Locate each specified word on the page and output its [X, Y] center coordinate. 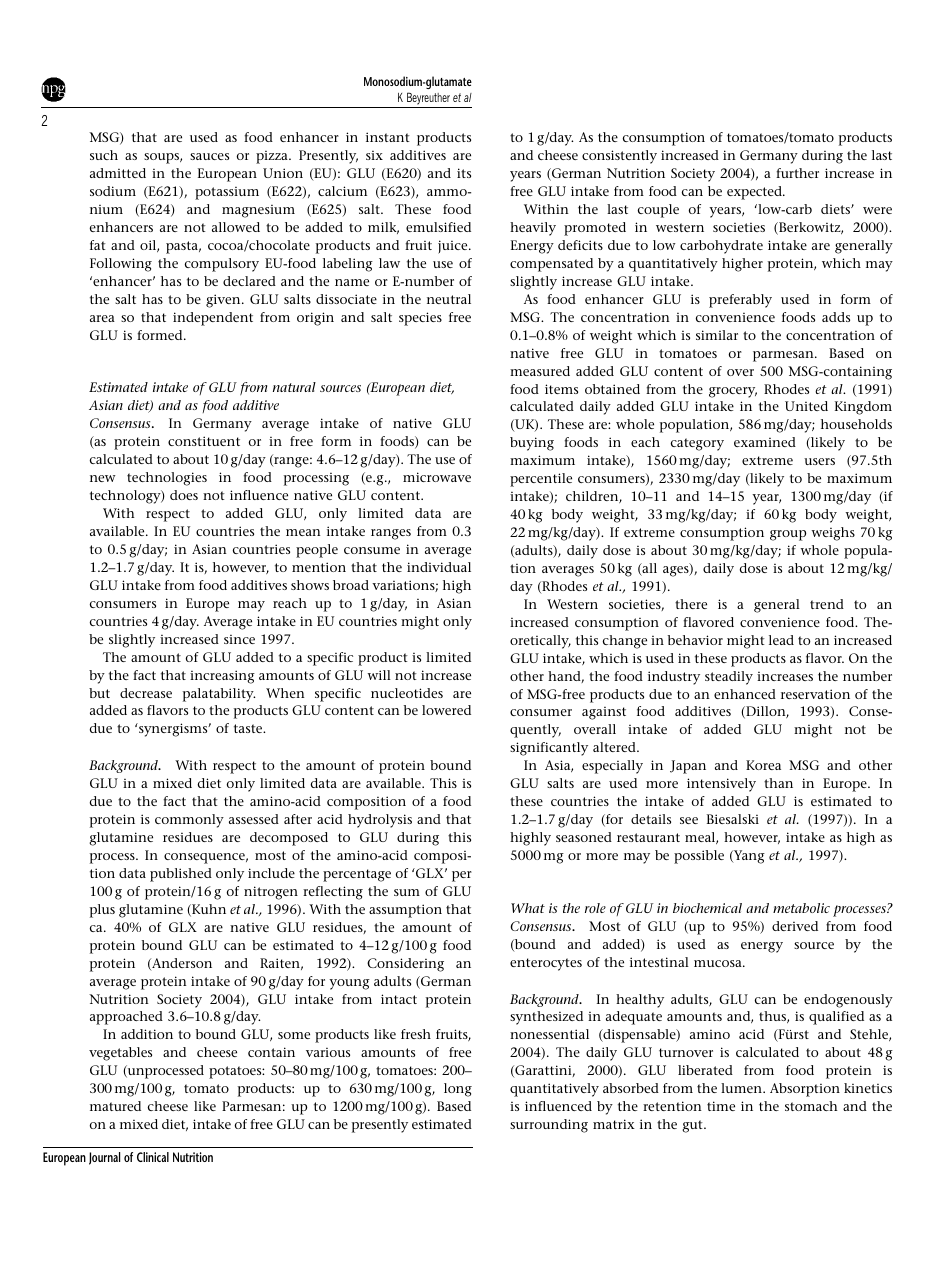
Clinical [153, 1157]
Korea [763, 765]
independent [213, 319]
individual [439, 567]
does [184, 495]
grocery [733, 392]
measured [540, 371]
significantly [549, 749]
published [181, 875]
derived [795, 926]
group [788, 535]
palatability [219, 695]
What [528, 908]
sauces [209, 156]
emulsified [438, 227]
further [797, 173]
